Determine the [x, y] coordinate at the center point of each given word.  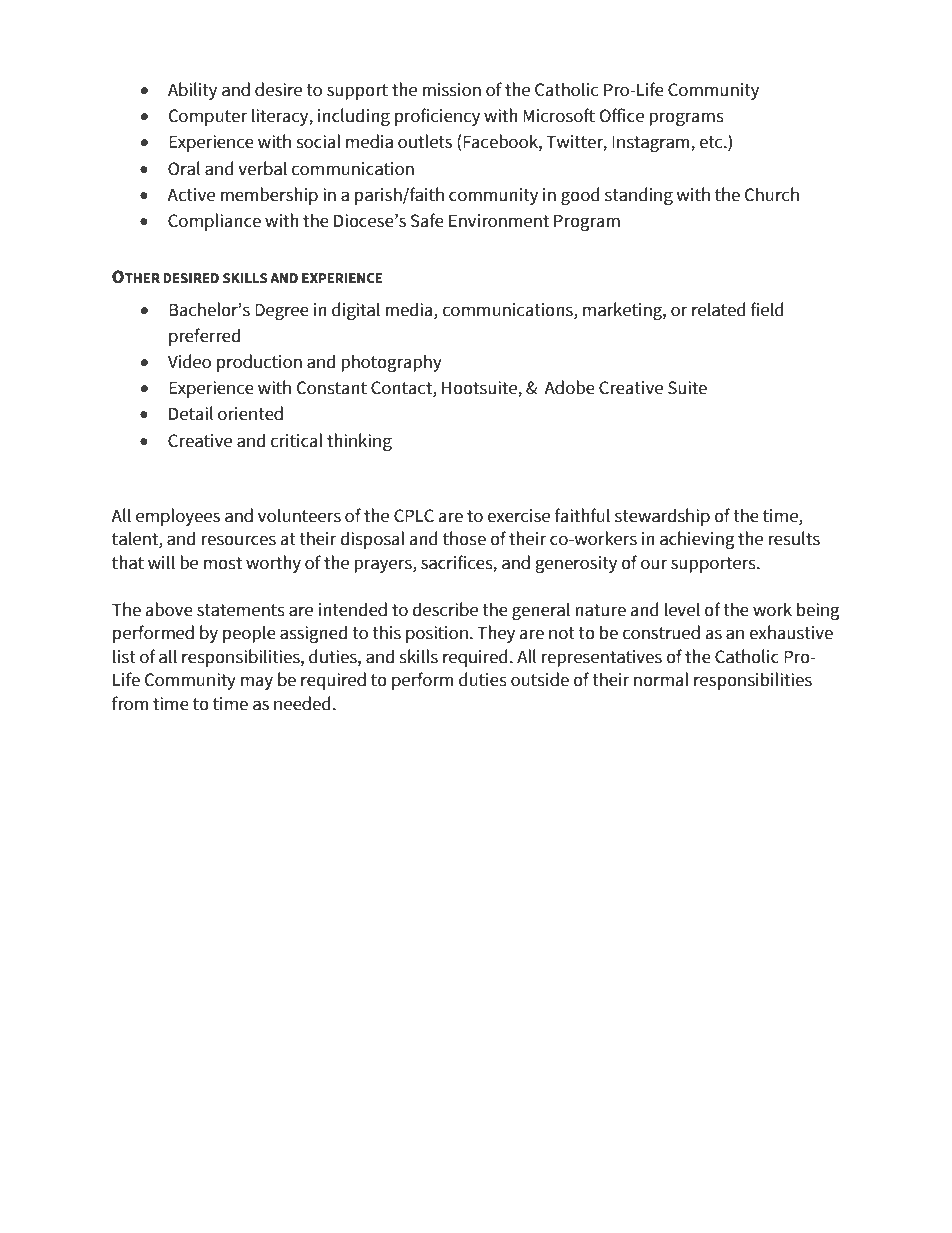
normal [661, 679]
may [257, 683]
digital [356, 311]
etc [712, 142]
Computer [208, 117]
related [719, 309]
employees [178, 517]
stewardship [662, 517]
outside [540, 679]
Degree [282, 311]
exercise [518, 516]
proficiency [437, 117]
